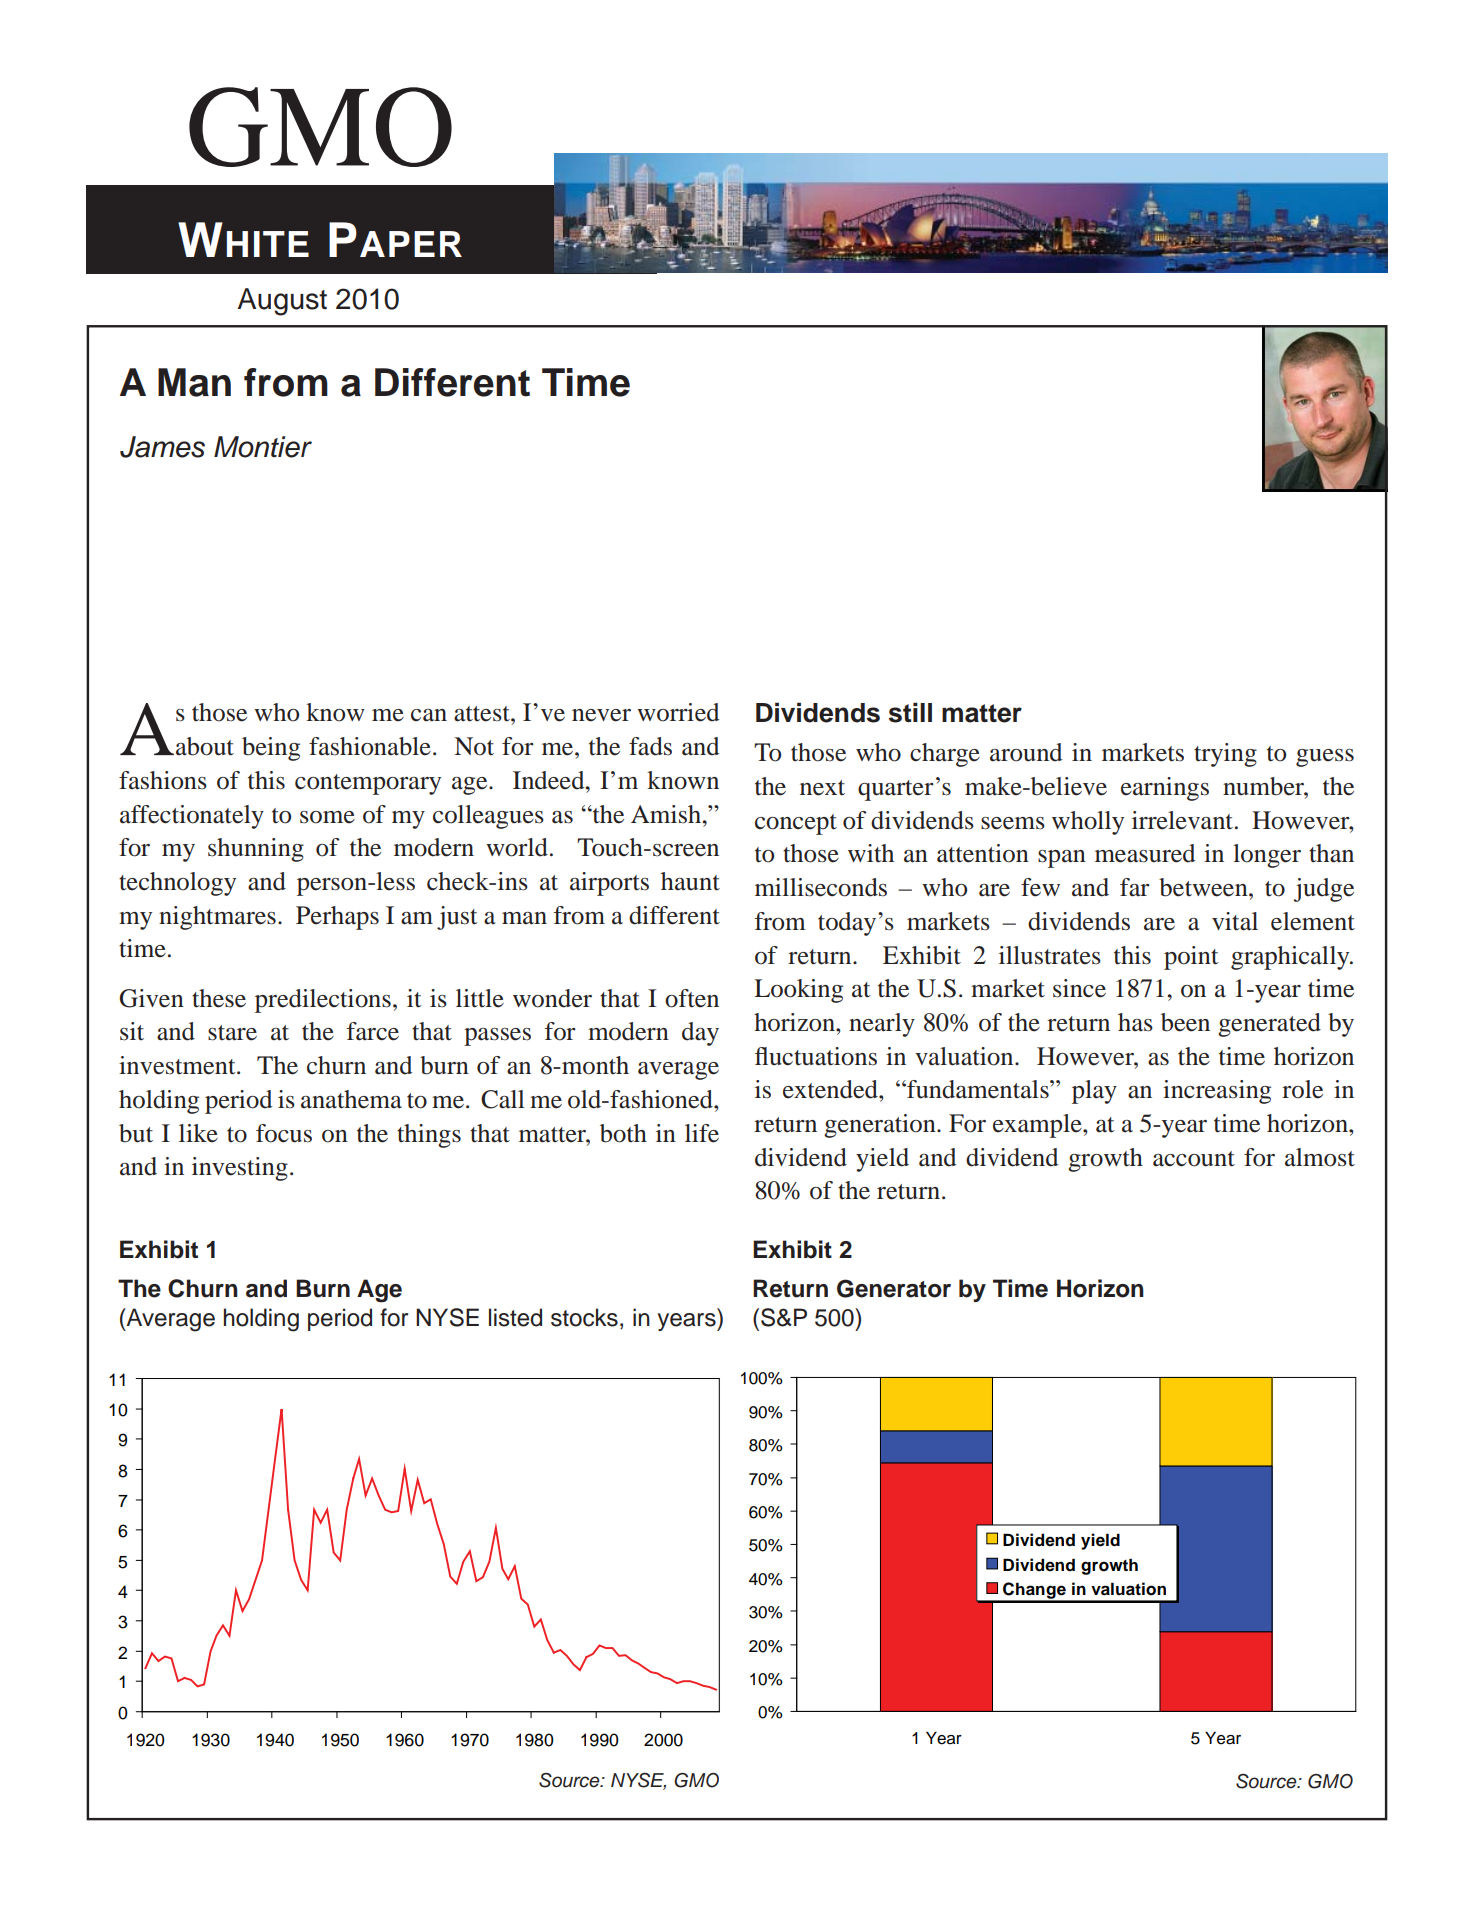  Describe the element at coordinates (678, 712) in the screenshot. I see `worried` at that location.
